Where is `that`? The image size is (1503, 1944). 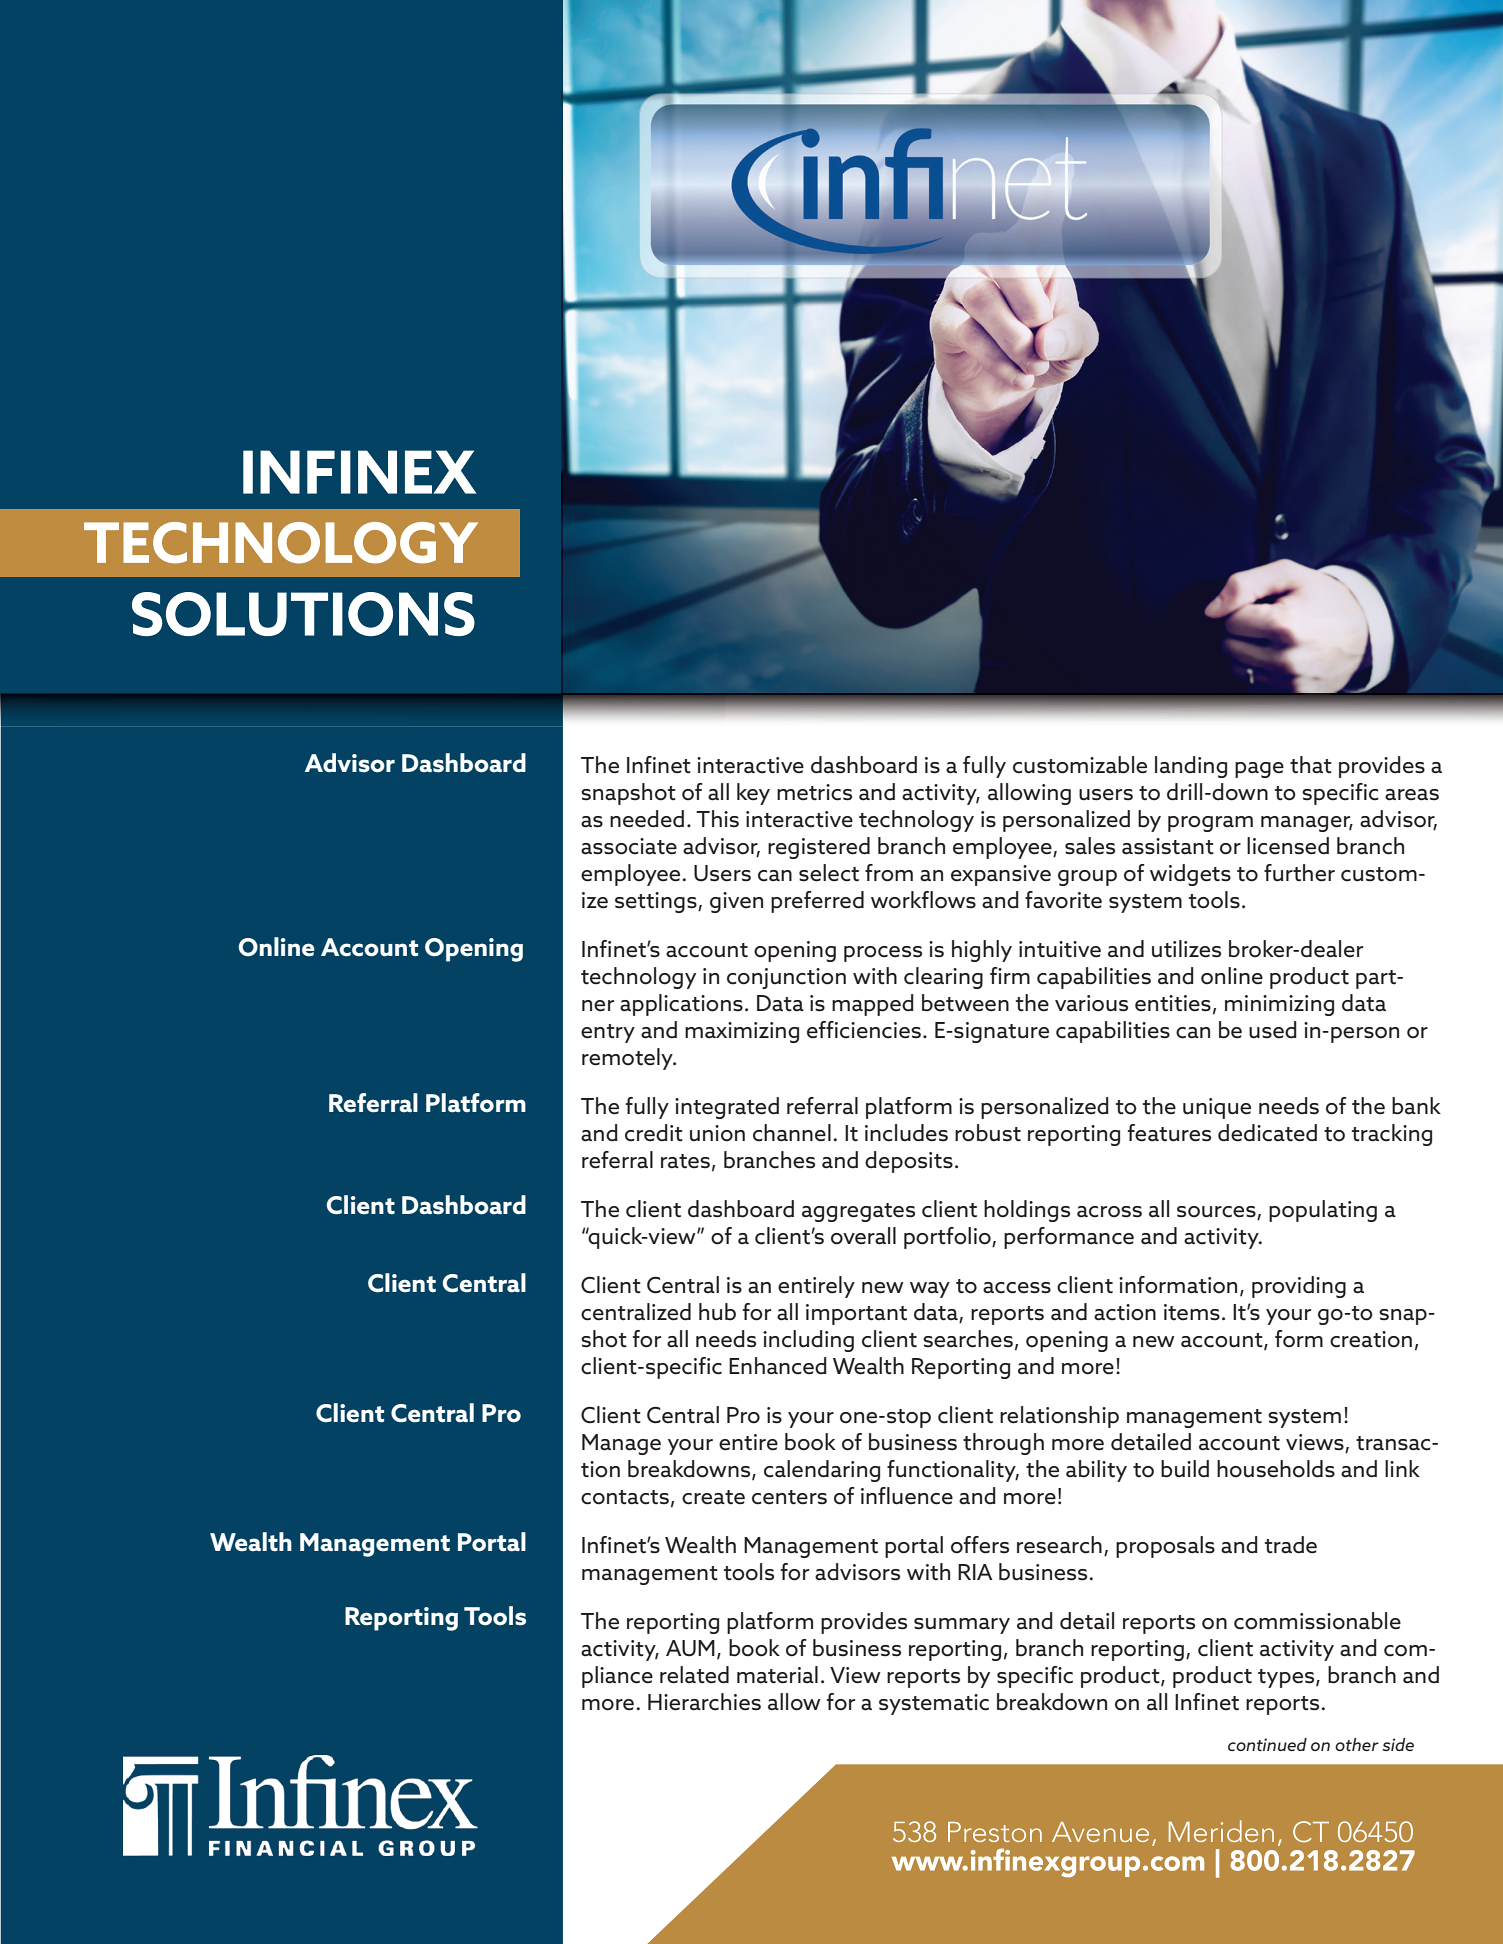 that is located at coordinates (1311, 765).
